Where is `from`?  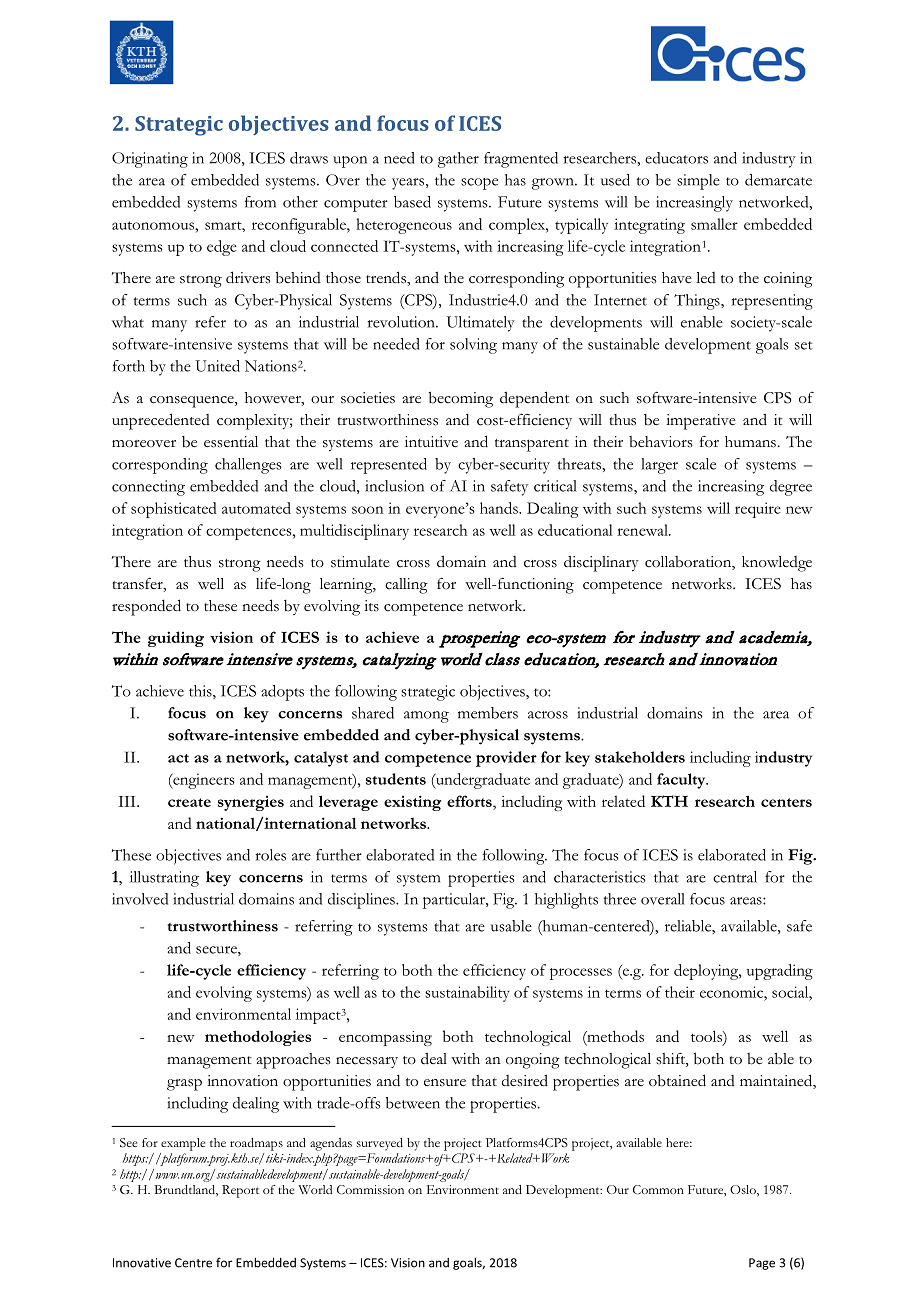
from is located at coordinates (260, 202).
